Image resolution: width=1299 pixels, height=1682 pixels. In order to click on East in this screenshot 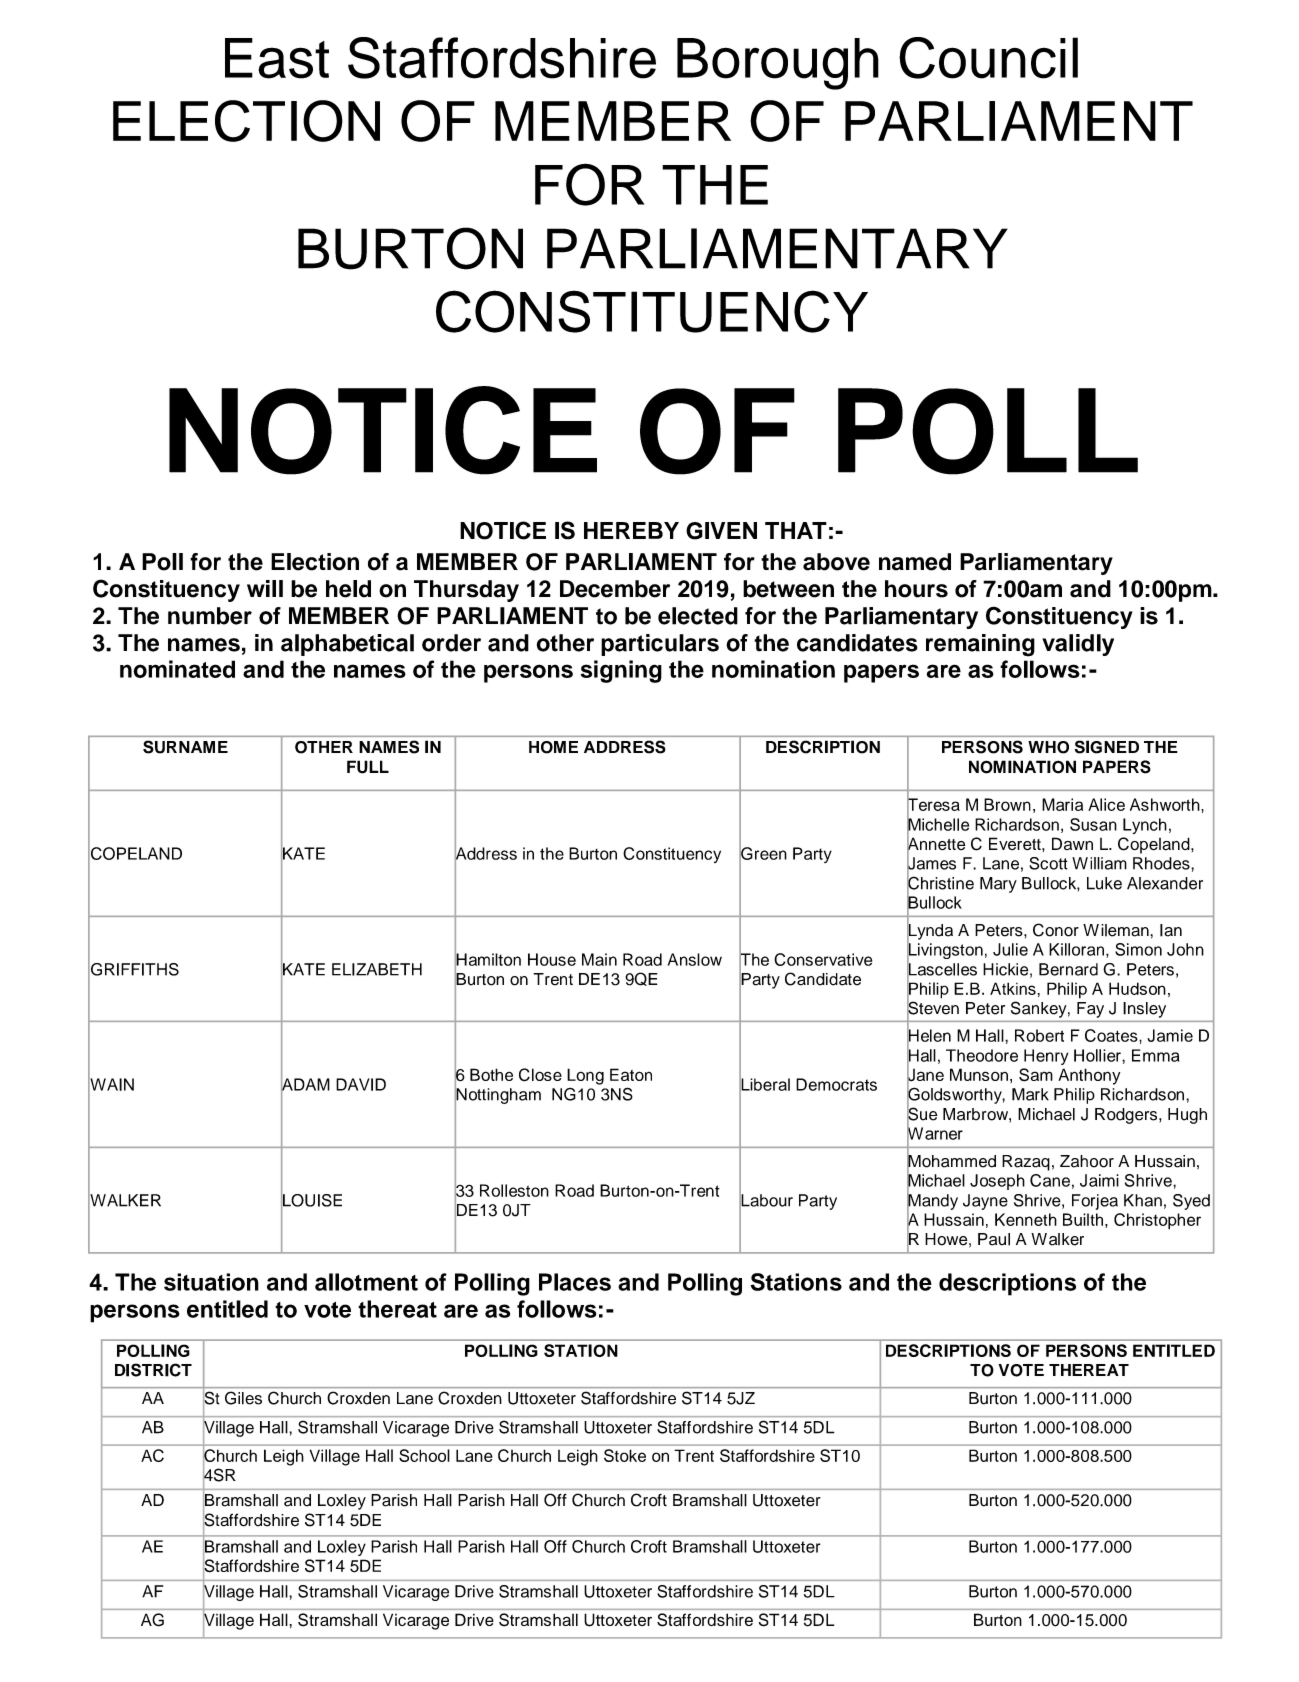, I will do `click(277, 58)`.
